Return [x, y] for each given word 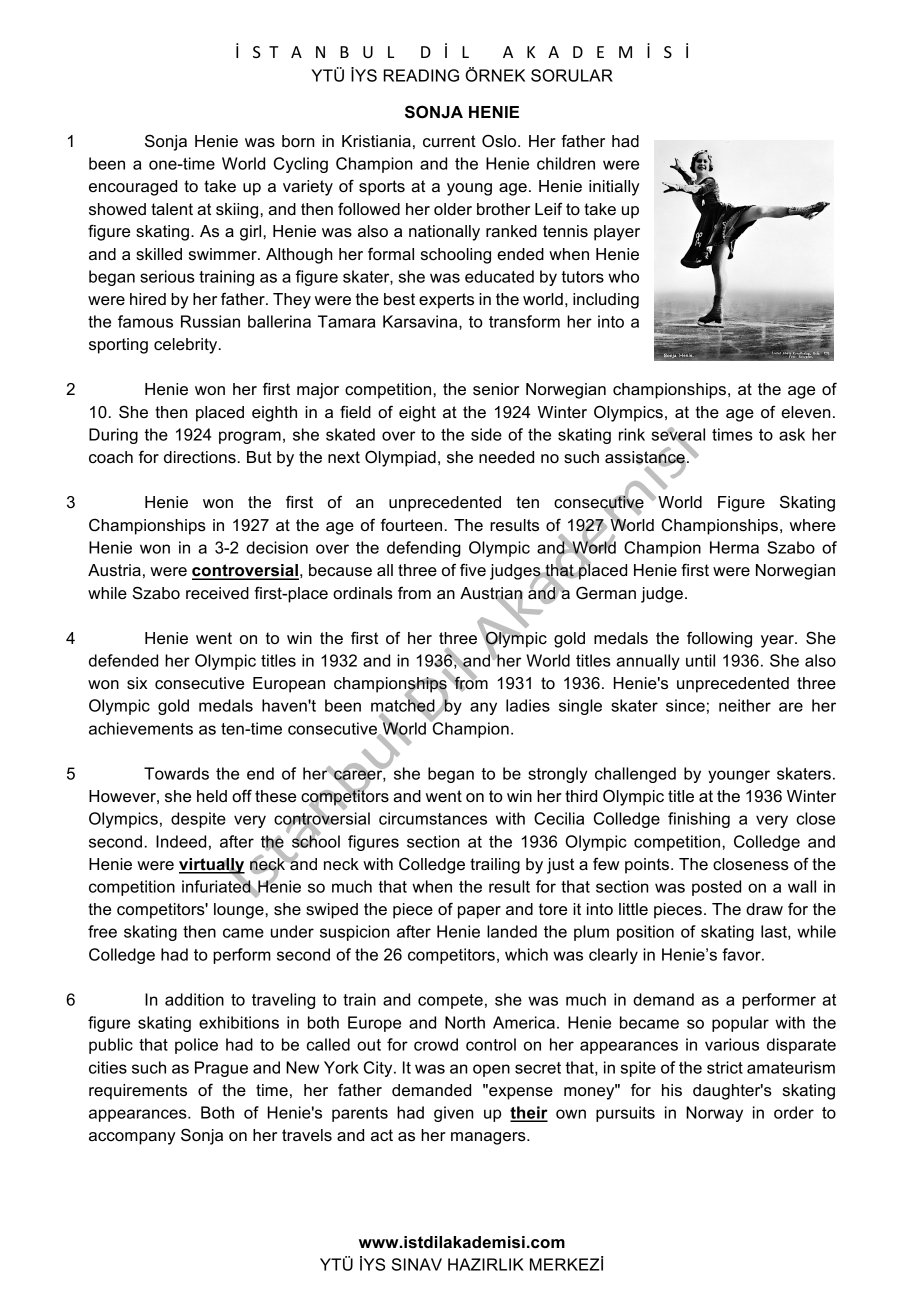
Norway [714, 1114]
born [298, 141]
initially [614, 188]
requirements [138, 1092]
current [449, 141]
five [473, 570]
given [454, 1114]
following [719, 639]
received [217, 593]
